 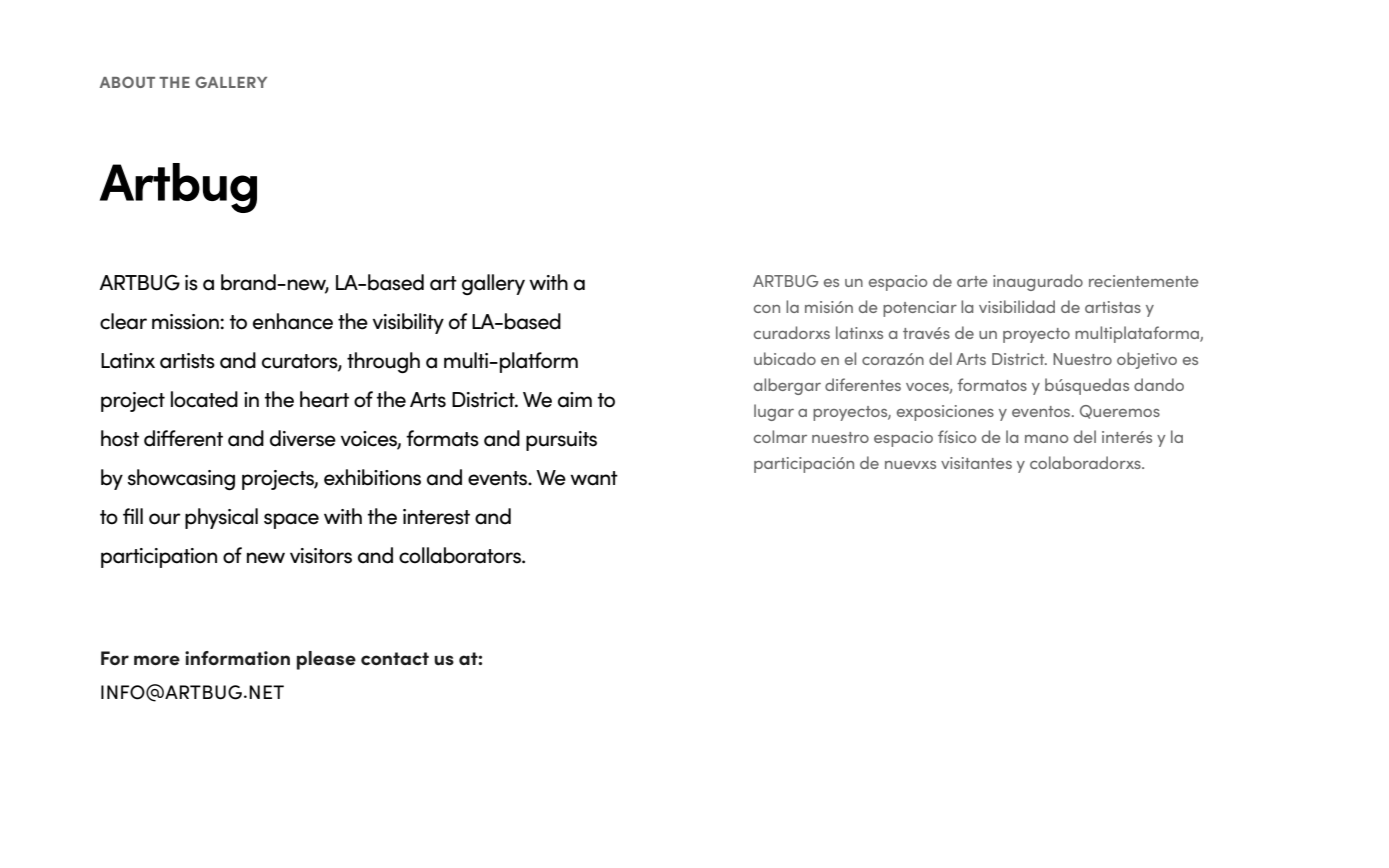 I want to click on aim, so click(x=575, y=400).
